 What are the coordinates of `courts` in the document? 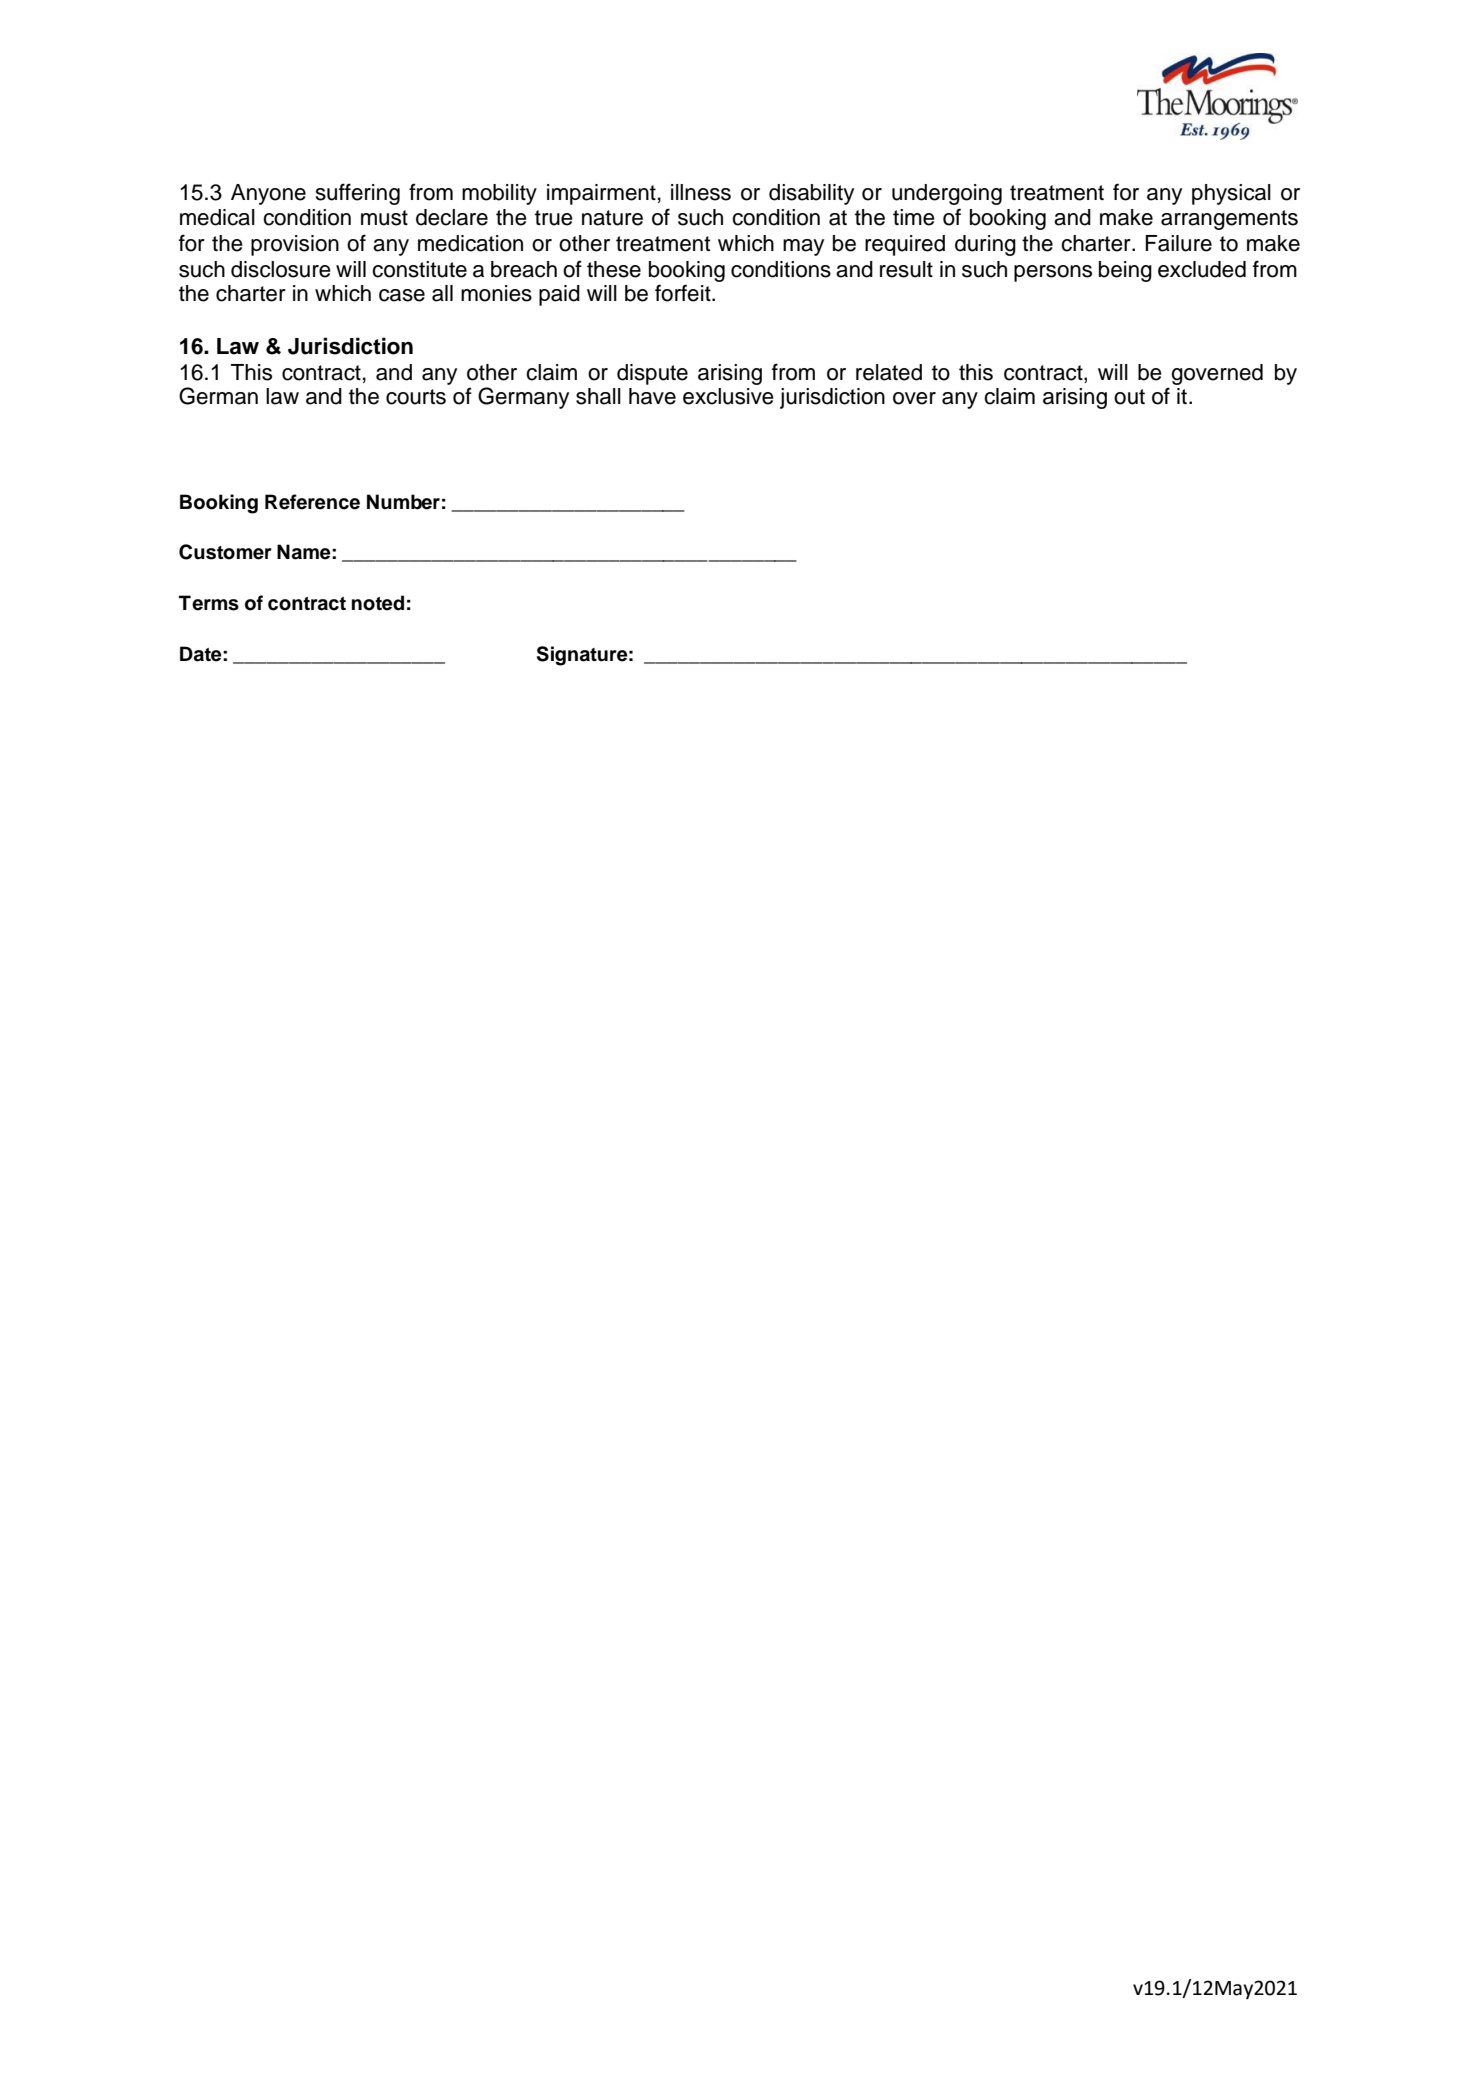 It's located at (416, 397).
